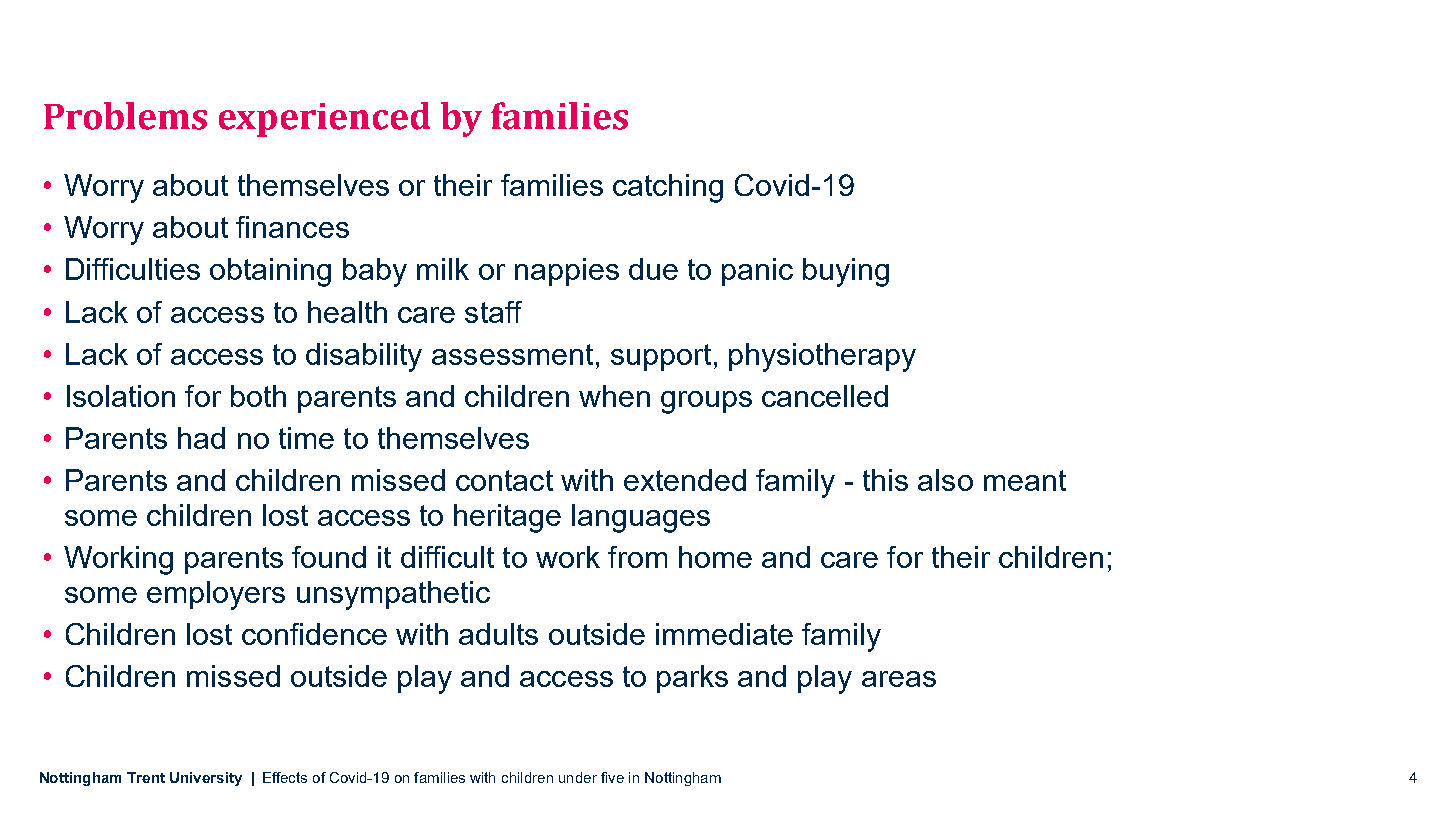 The width and height of the page is (1456, 819). Describe the element at coordinates (945, 480) in the page. I see `also` at that location.
